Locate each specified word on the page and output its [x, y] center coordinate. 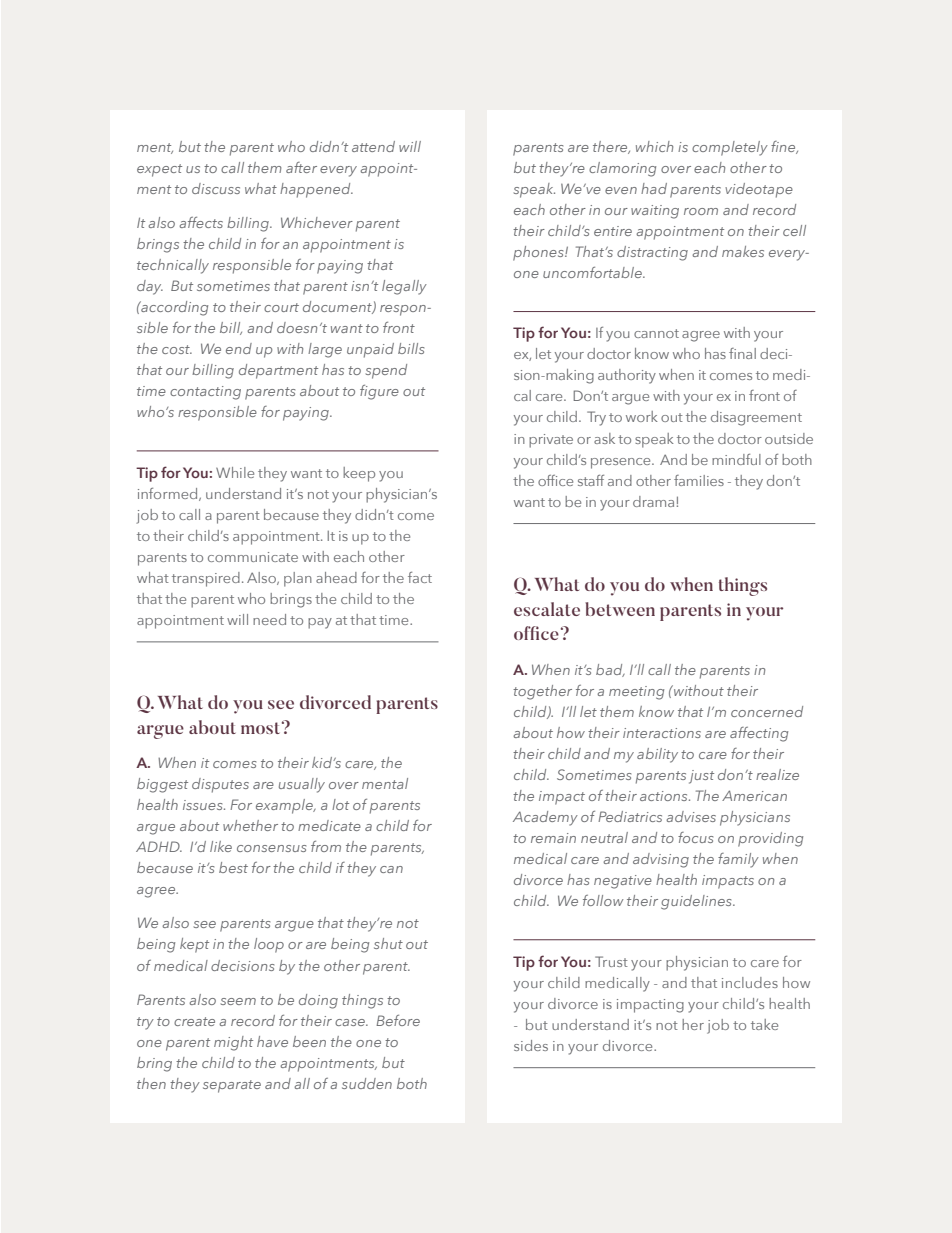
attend [373, 146]
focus [695, 837]
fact [420, 577]
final [742, 353]
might [233, 1043]
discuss [216, 188]
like [221, 846]
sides [531, 1045]
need [269, 619]
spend [386, 371]
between [620, 609]
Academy [545, 818]
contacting [205, 393]
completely [730, 148]
